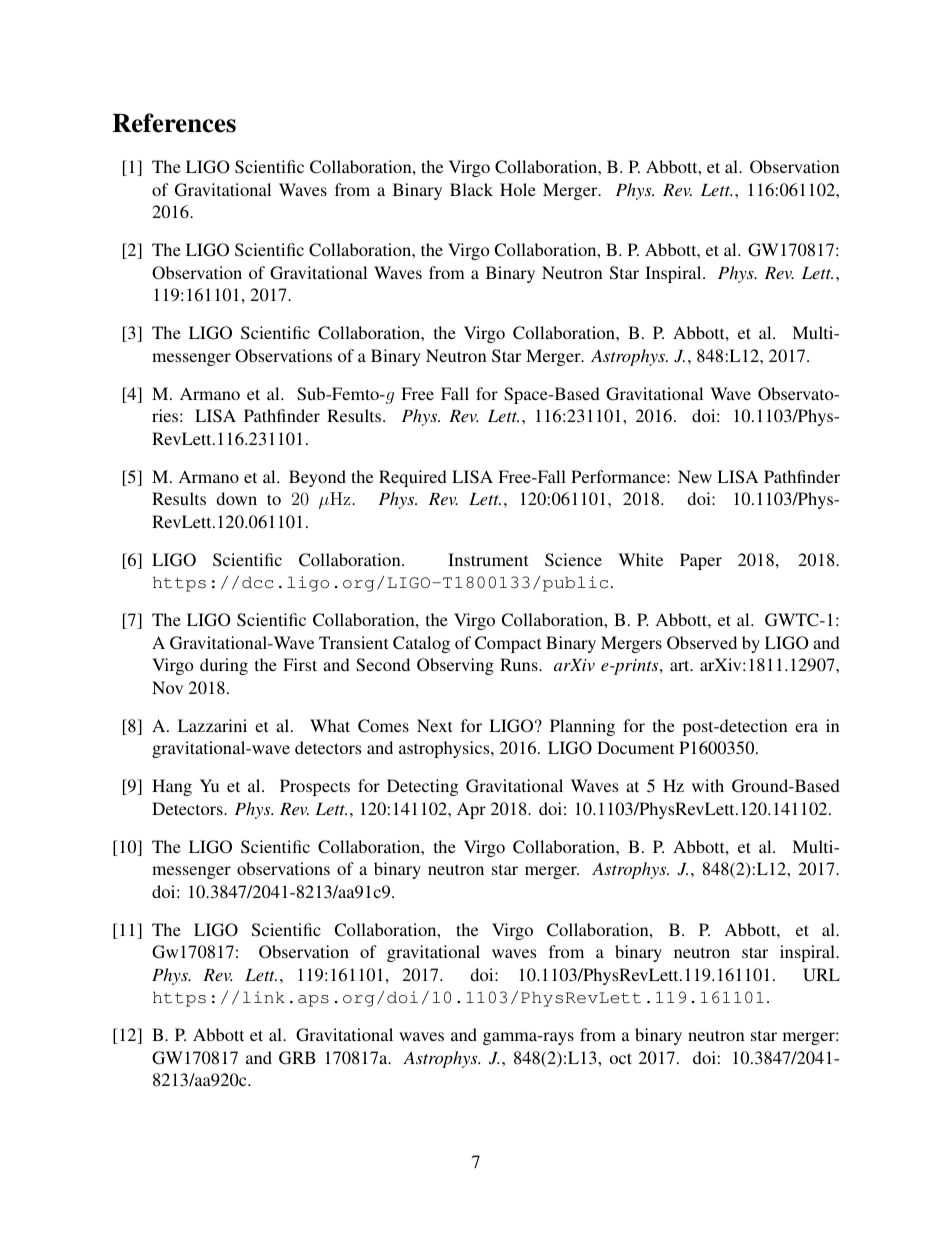 The image size is (952, 1233). What do you see at coordinates (621, 1058) in the screenshot?
I see `oct` at bounding box center [621, 1058].
